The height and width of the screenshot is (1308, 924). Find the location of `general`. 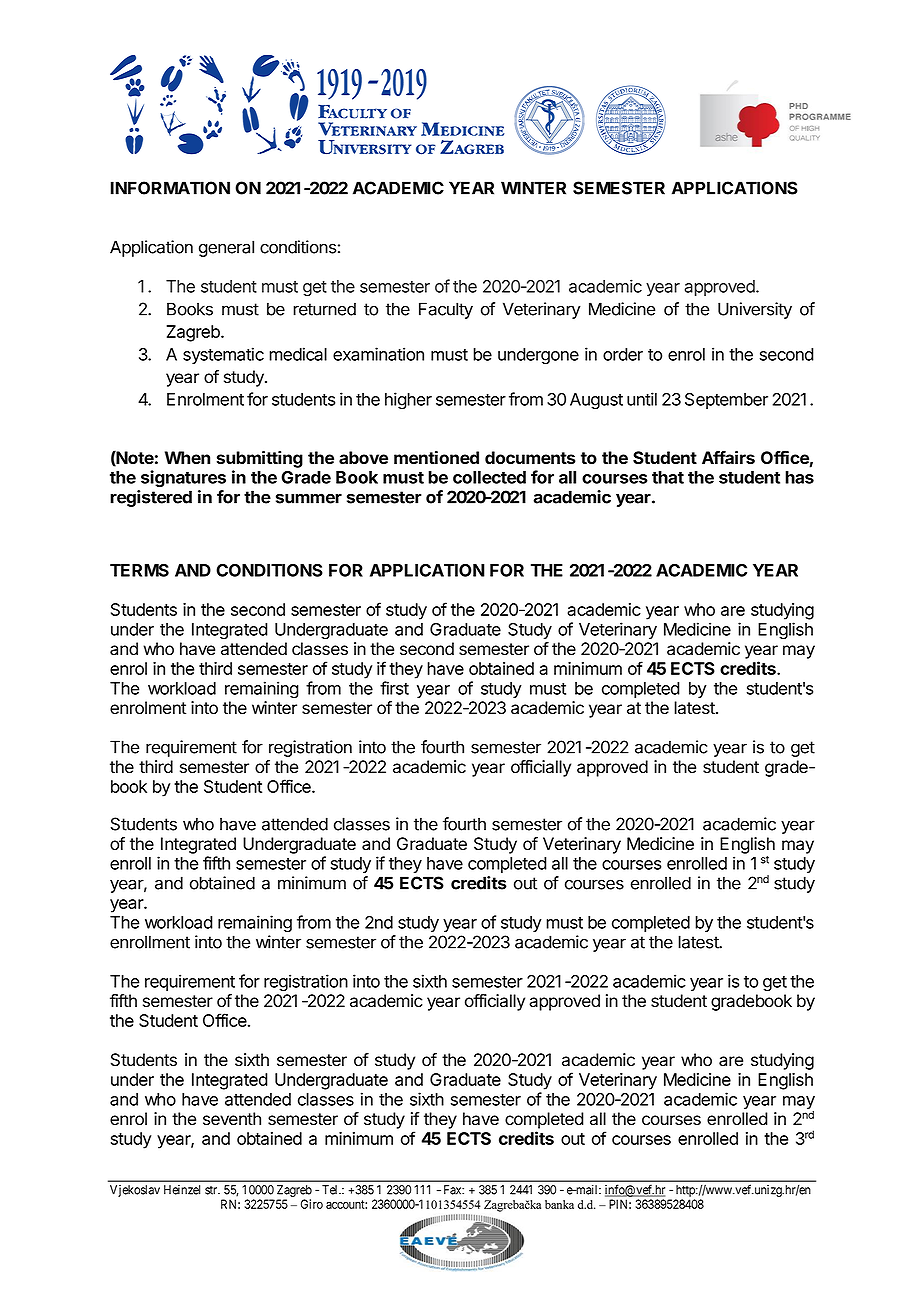

general is located at coordinates (226, 248).
